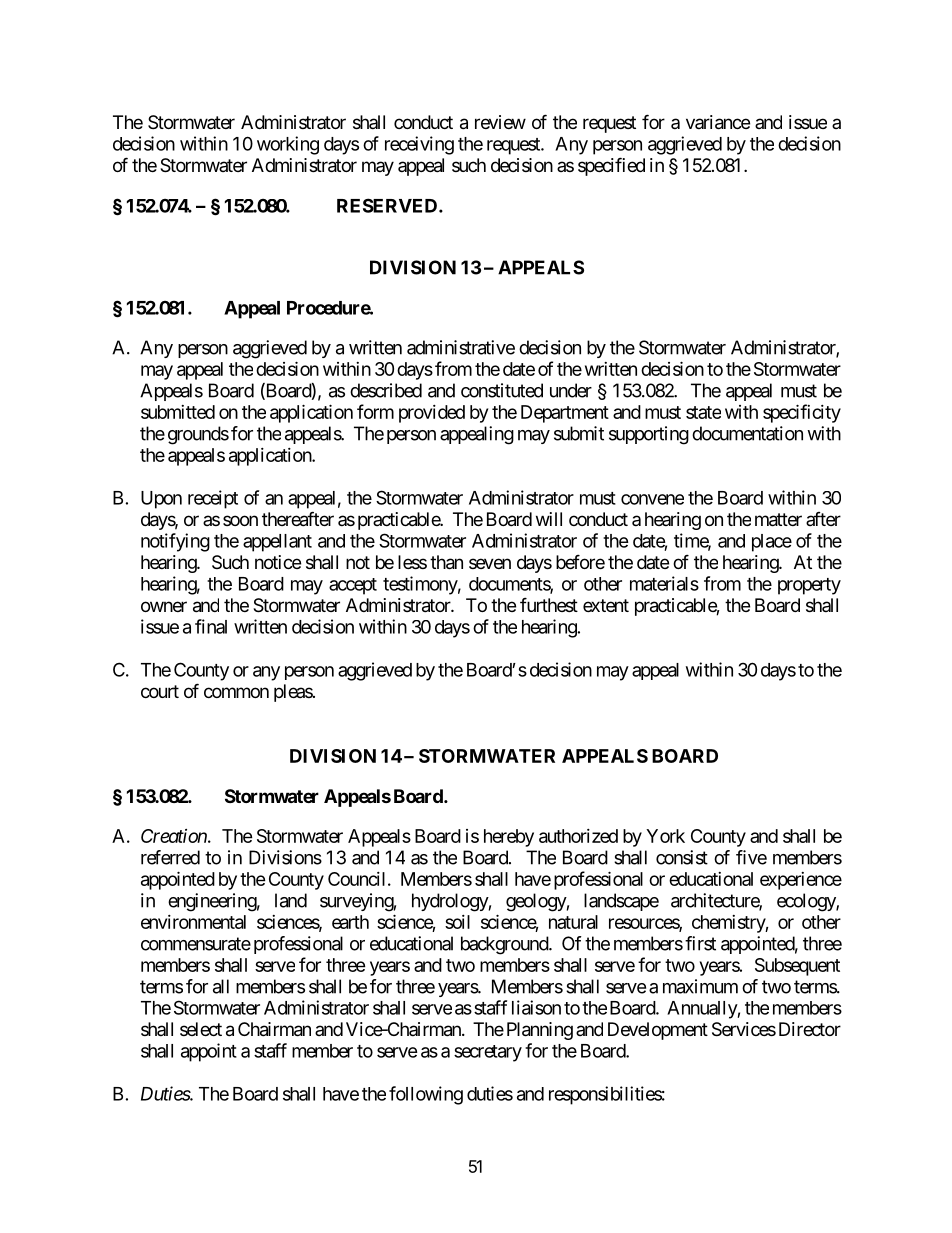 The height and width of the screenshot is (1233, 952). Describe the element at coordinates (718, 122) in the screenshot. I see `variance` at that location.
